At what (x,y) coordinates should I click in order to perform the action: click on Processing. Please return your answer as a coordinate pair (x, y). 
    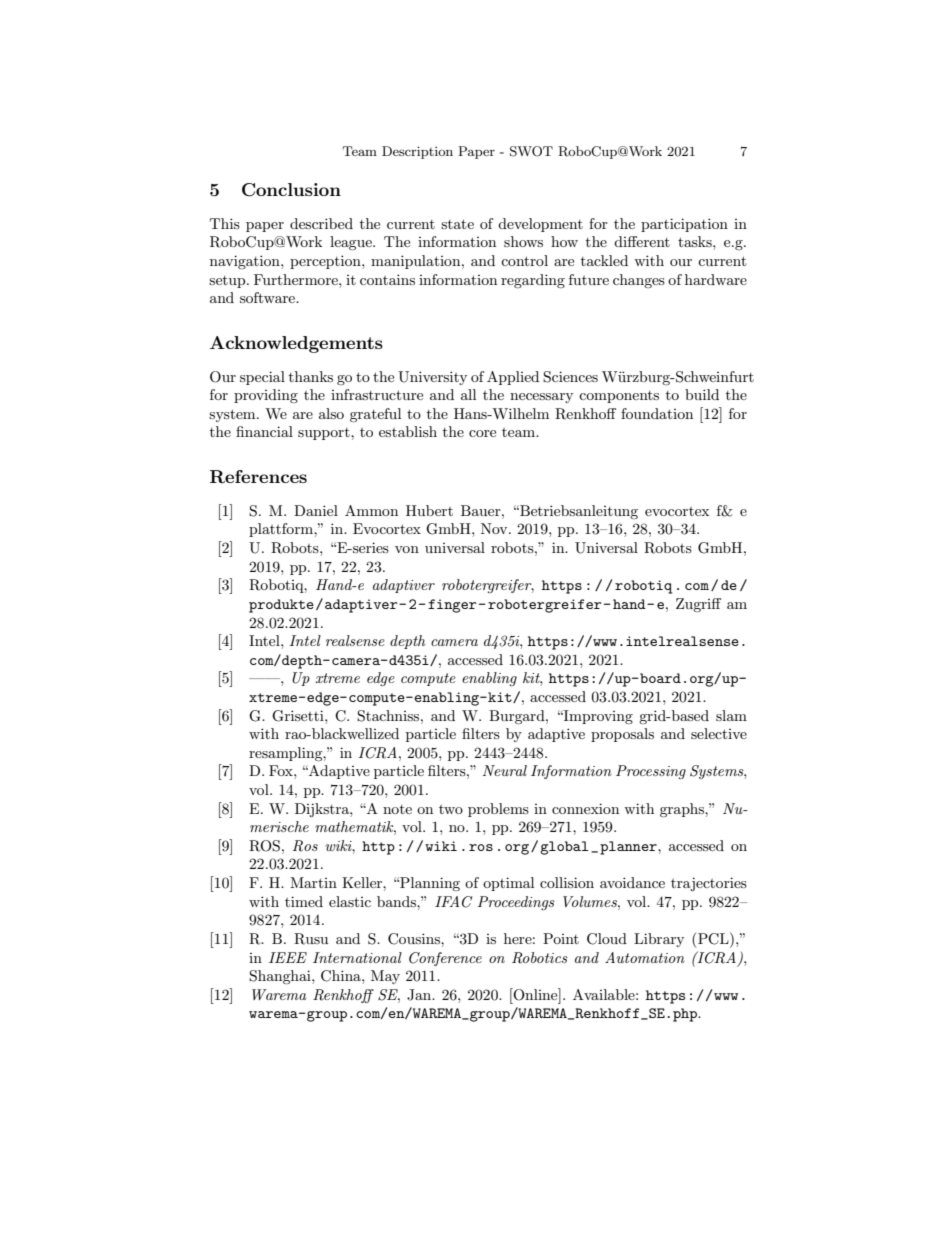
    Looking at the image, I should click on (651, 772).
